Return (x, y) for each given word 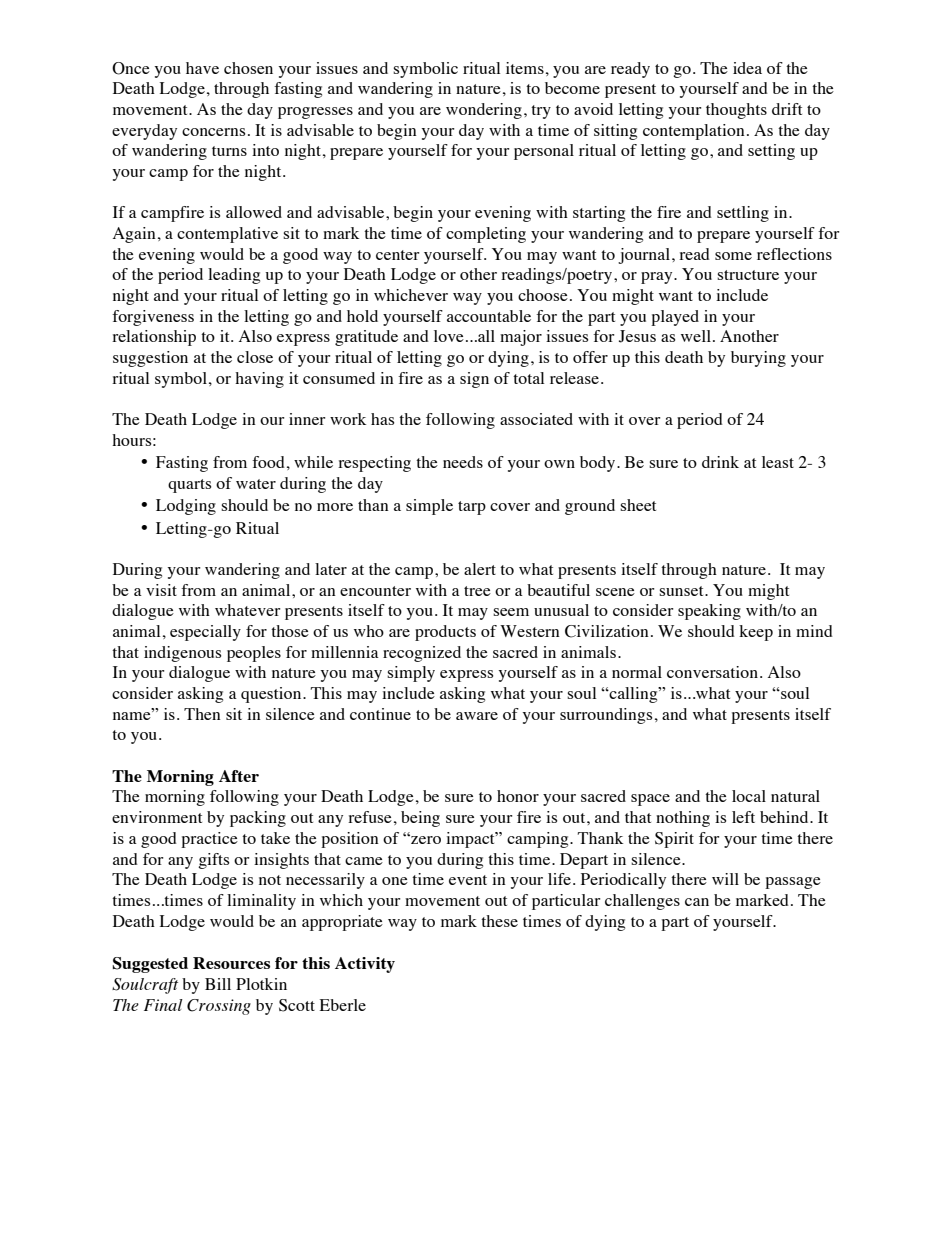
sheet (638, 505)
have (202, 68)
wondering (484, 111)
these (499, 921)
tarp (472, 508)
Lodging (186, 507)
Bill (218, 984)
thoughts (736, 111)
